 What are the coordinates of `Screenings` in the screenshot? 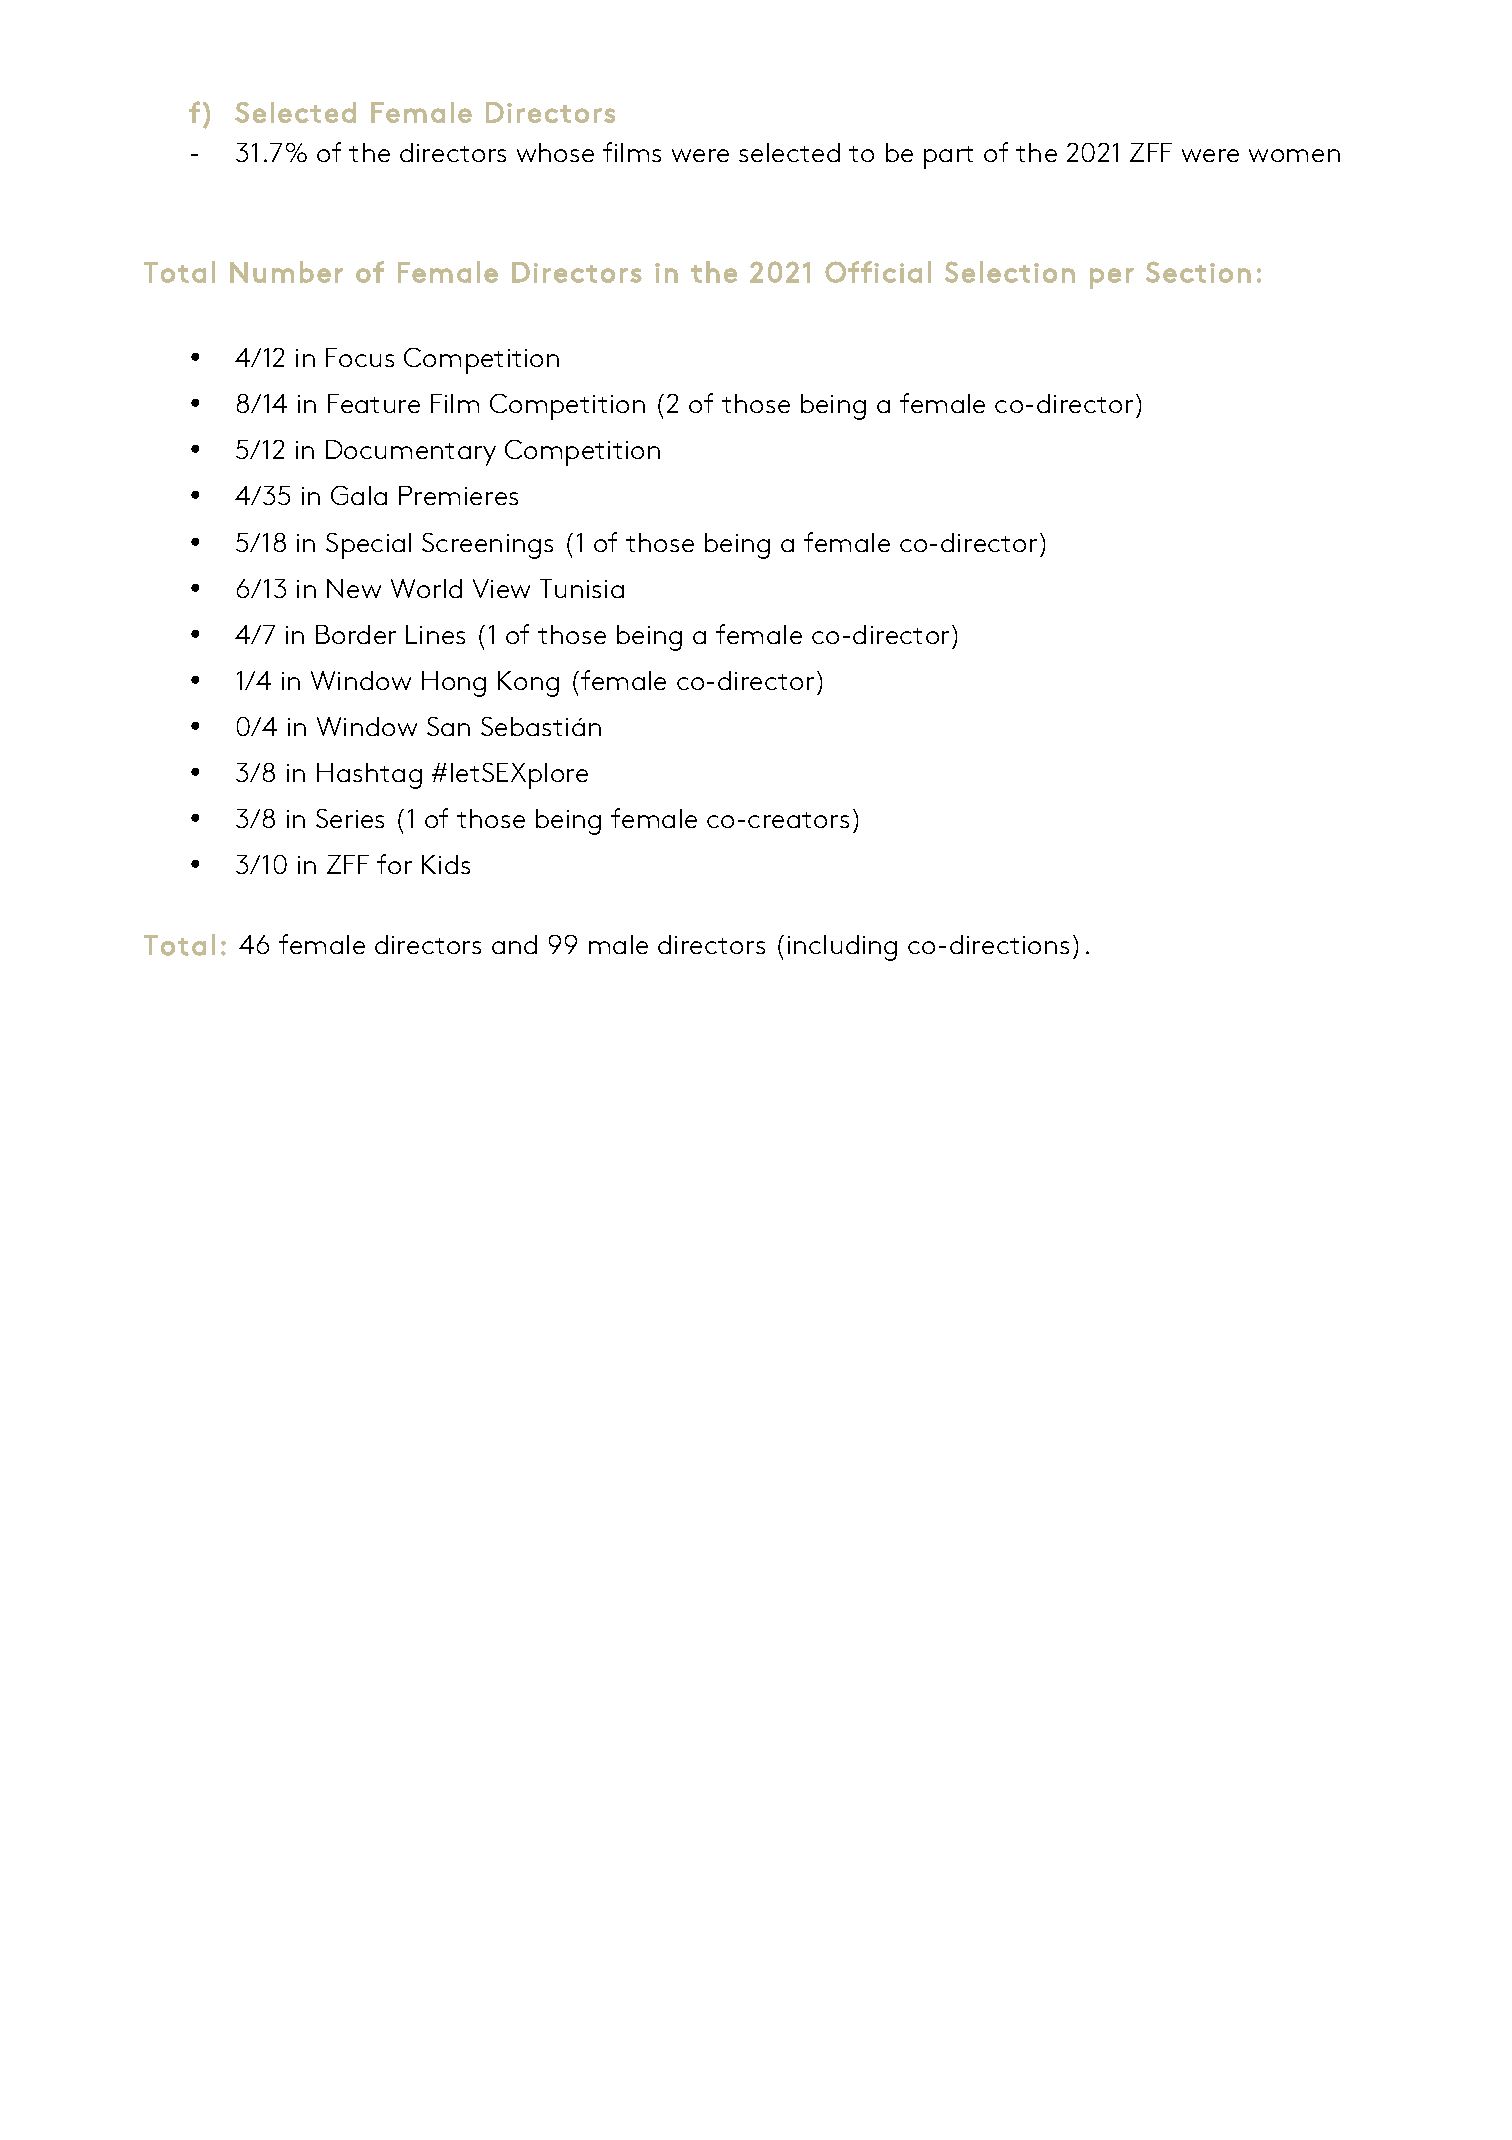 It's located at (487, 546).
